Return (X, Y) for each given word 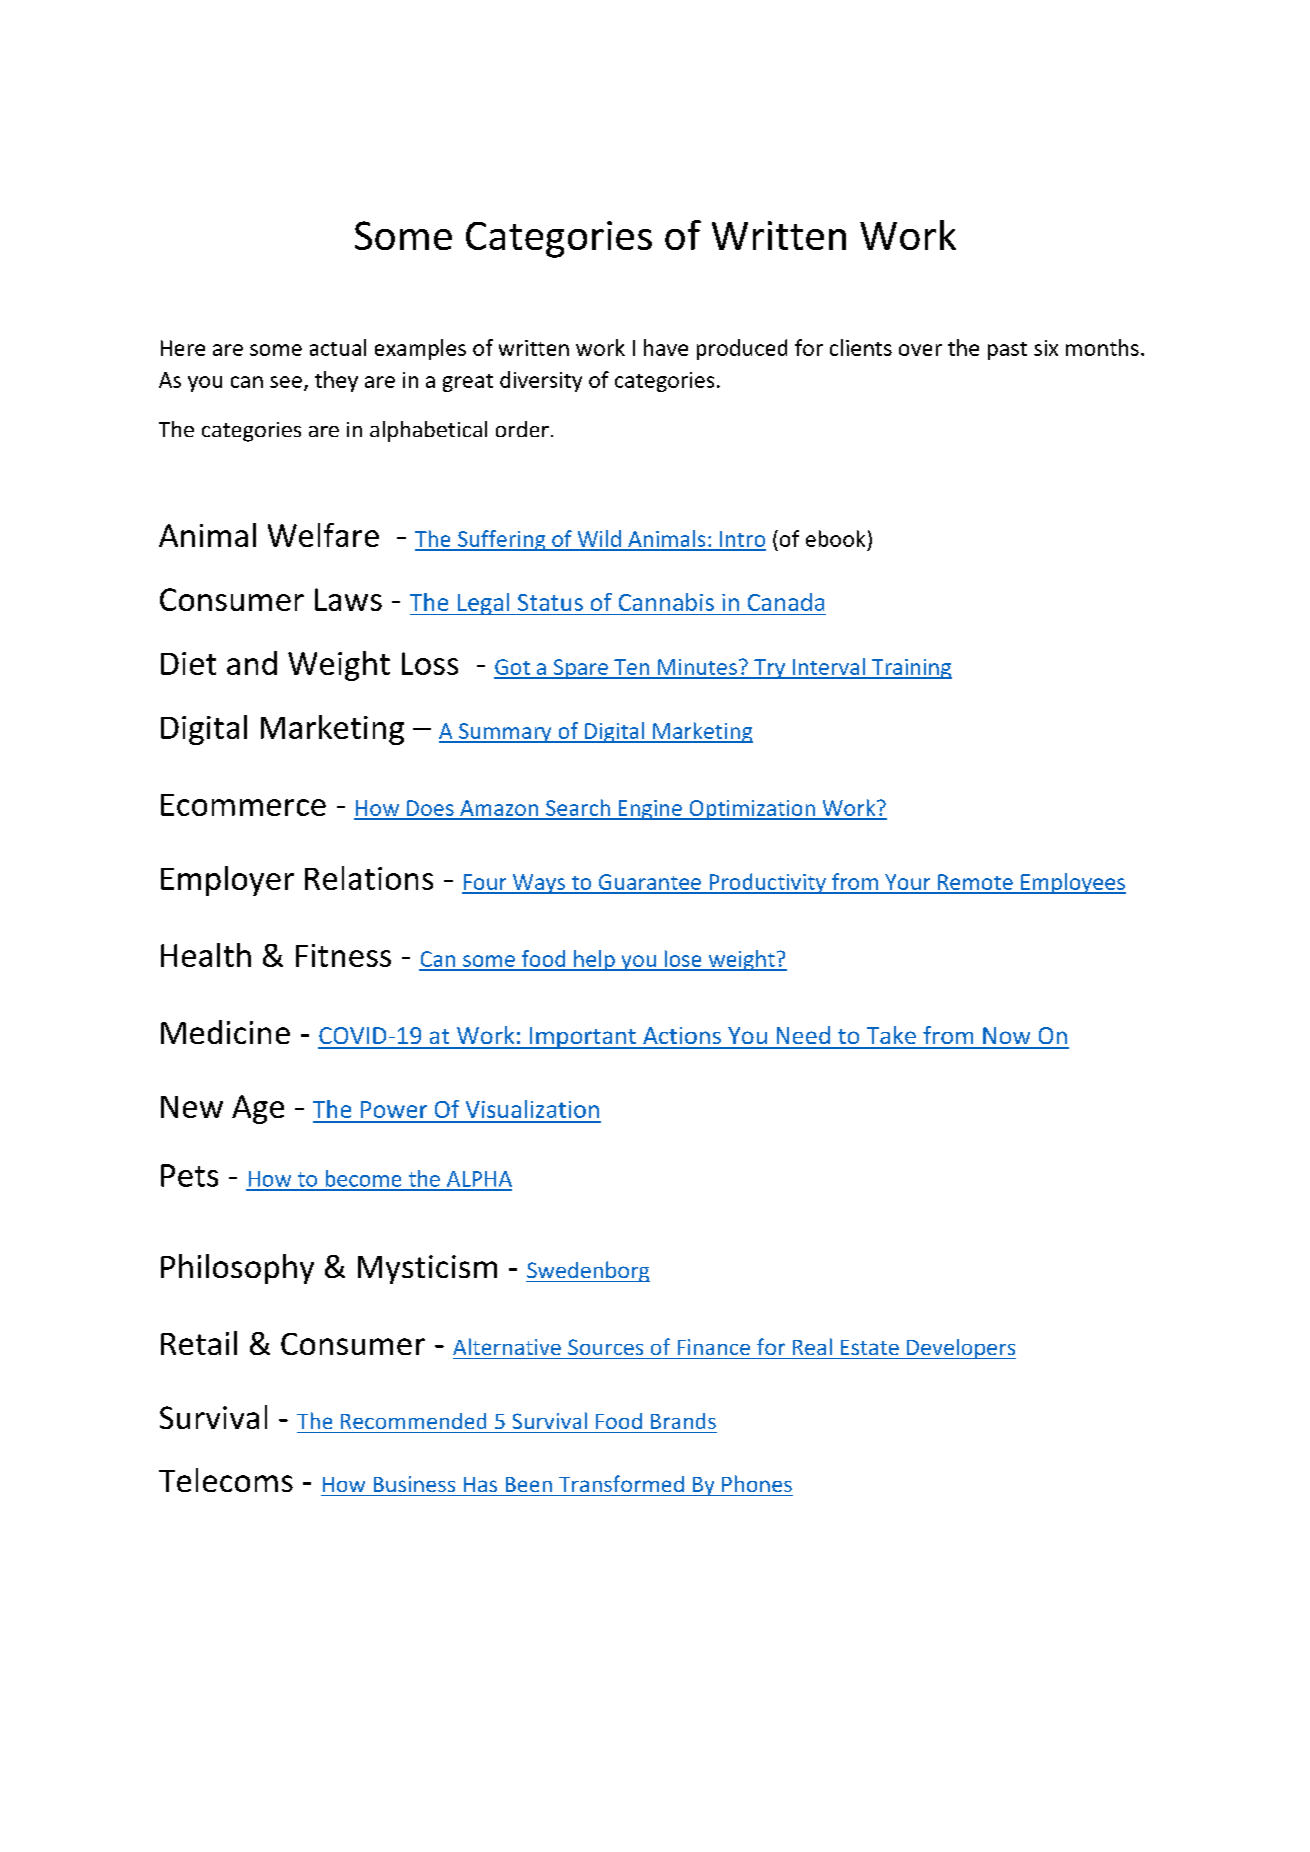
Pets (189, 1175)
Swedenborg (588, 1271)
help (594, 960)
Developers (960, 1349)
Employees (1072, 883)
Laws (348, 599)
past (1007, 351)
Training (911, 669)
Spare (580, 669)
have (666, 347)
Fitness (343, 955)
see (286, 382)
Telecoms (226, 1480)
